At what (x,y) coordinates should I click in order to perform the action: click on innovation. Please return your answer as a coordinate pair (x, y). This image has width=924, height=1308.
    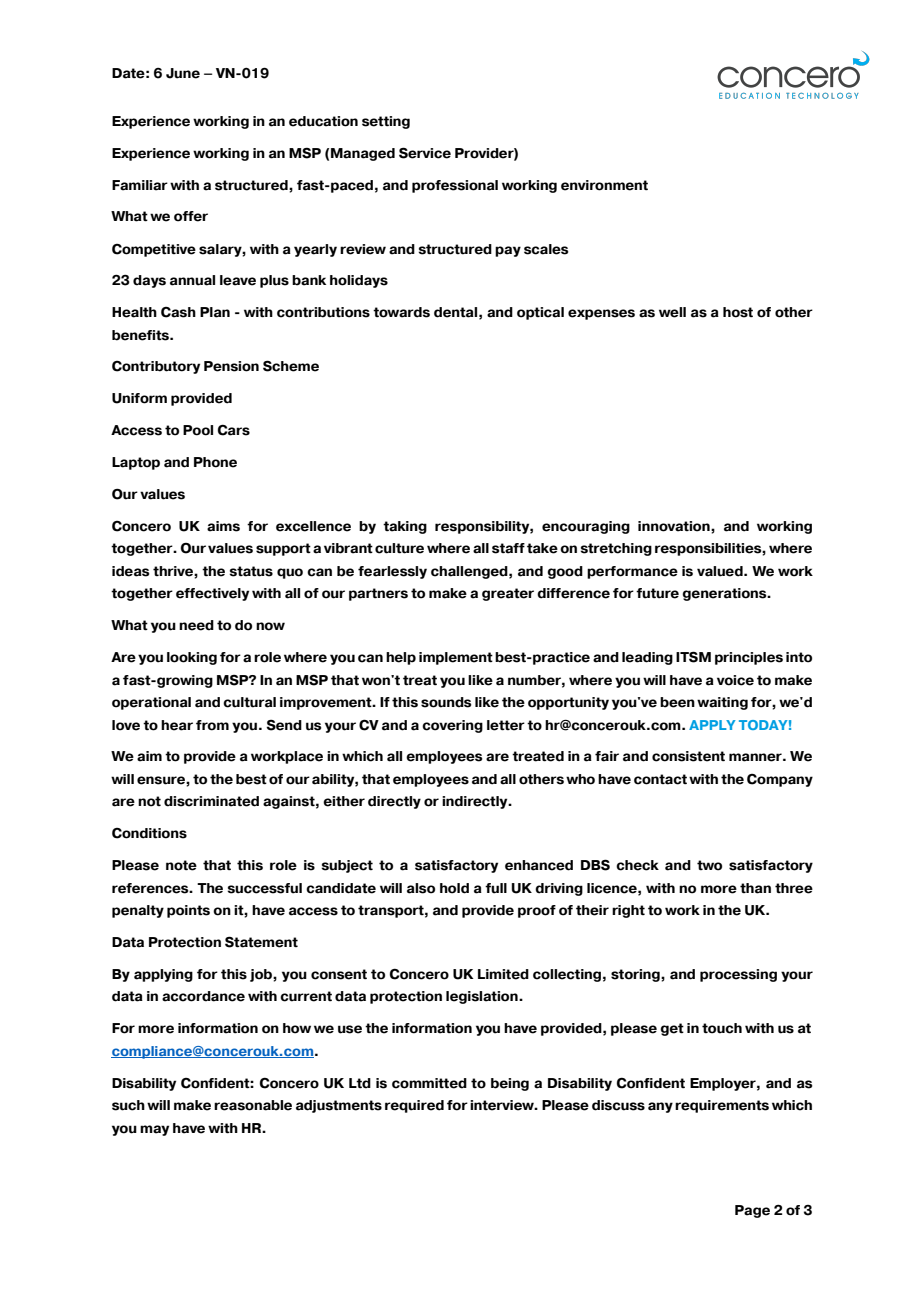
    Looking at the image, I should click on (675, 526).
